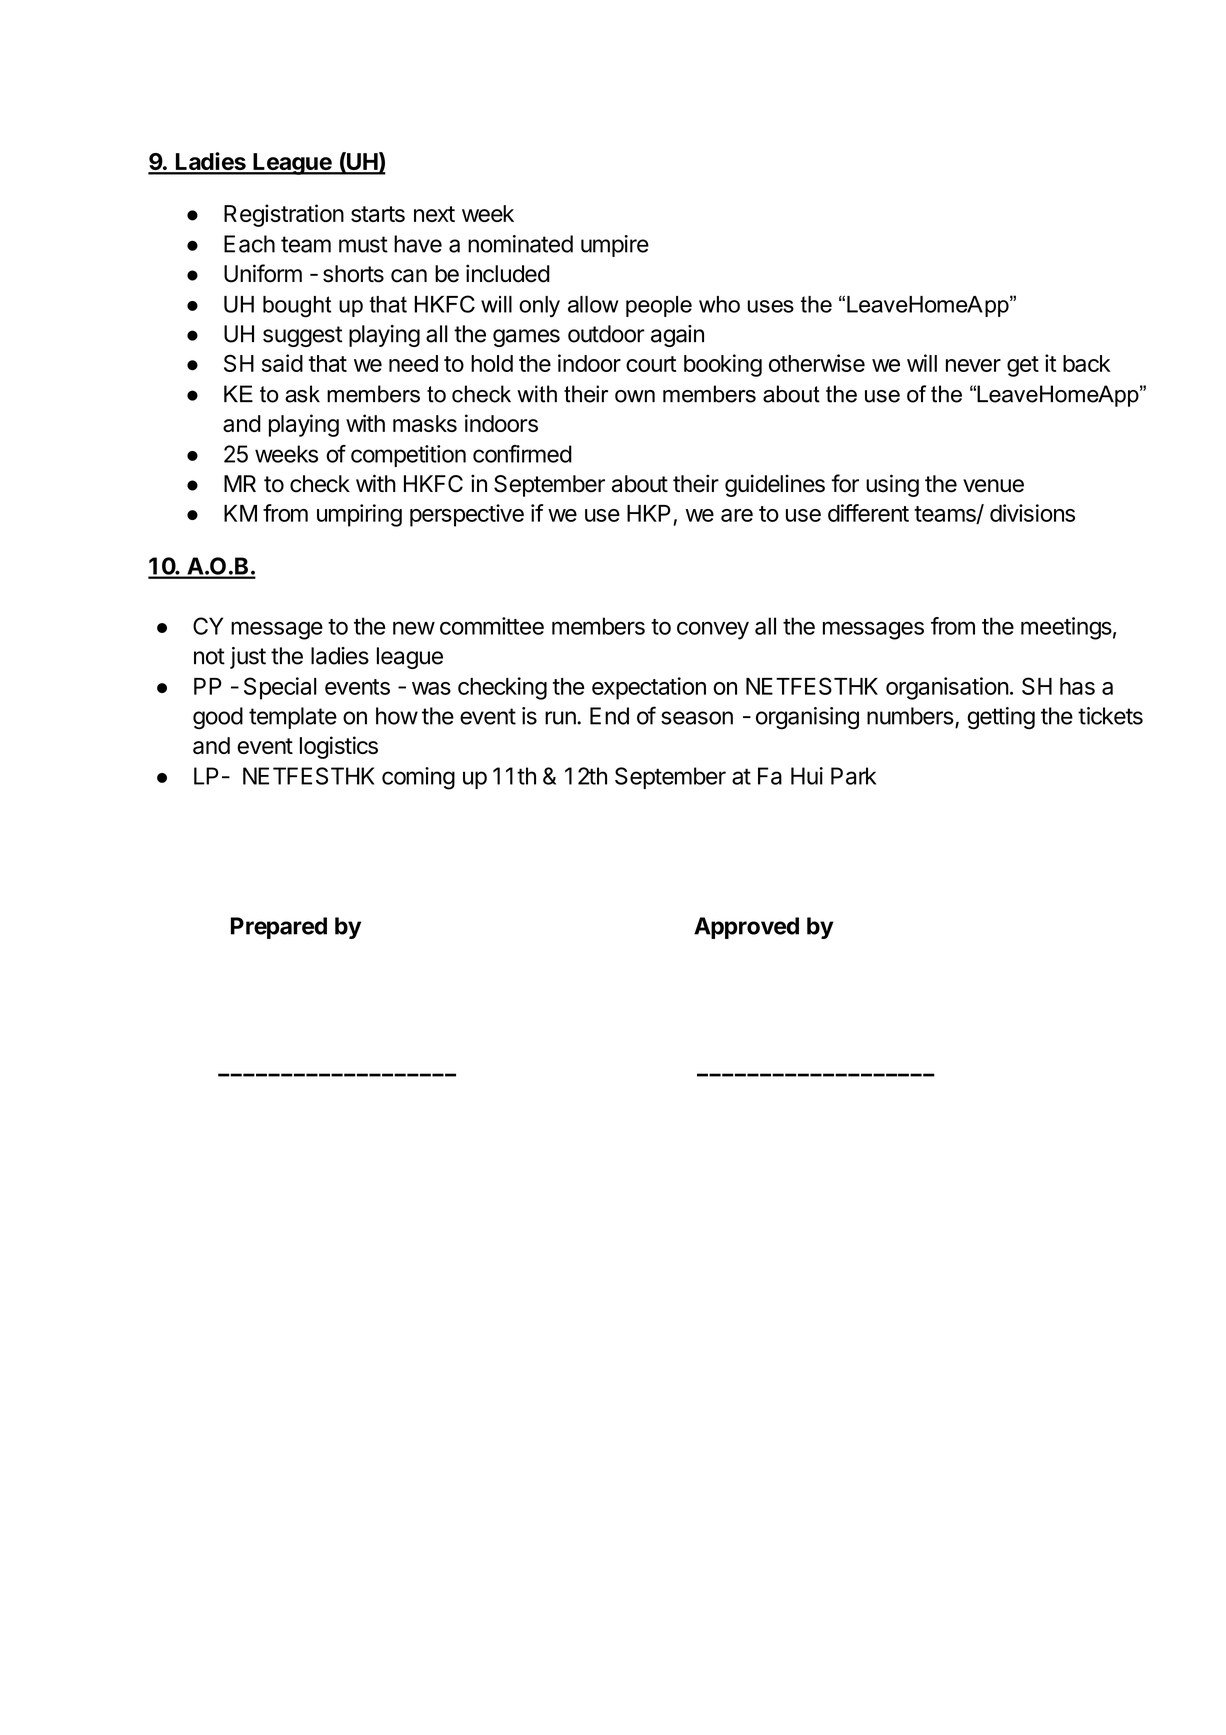 The height and width of the screenshot is (1735, 1226). I want to click on must, so click(363, 244).
